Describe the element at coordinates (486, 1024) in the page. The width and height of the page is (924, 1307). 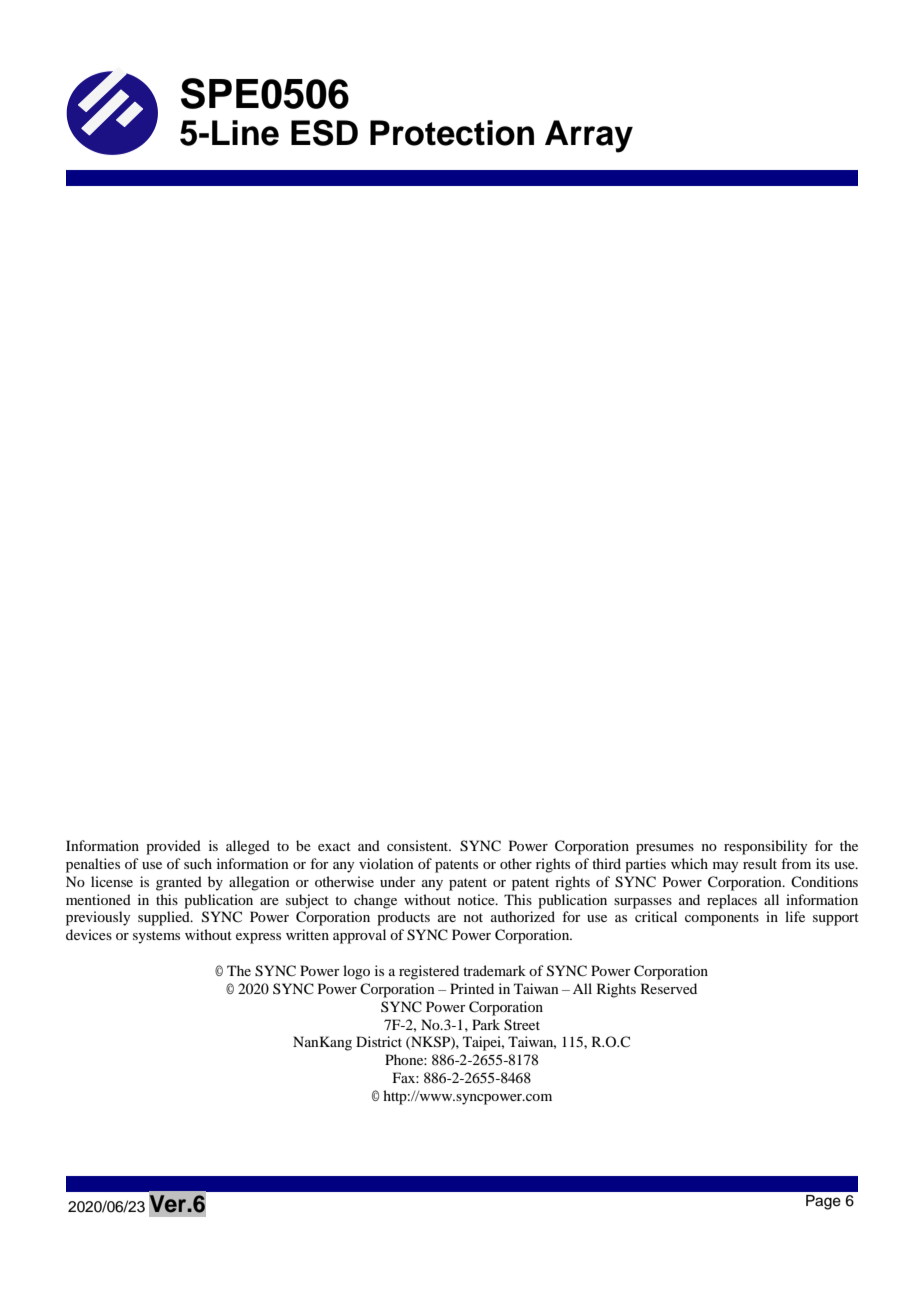
I see `Park` at that location.
